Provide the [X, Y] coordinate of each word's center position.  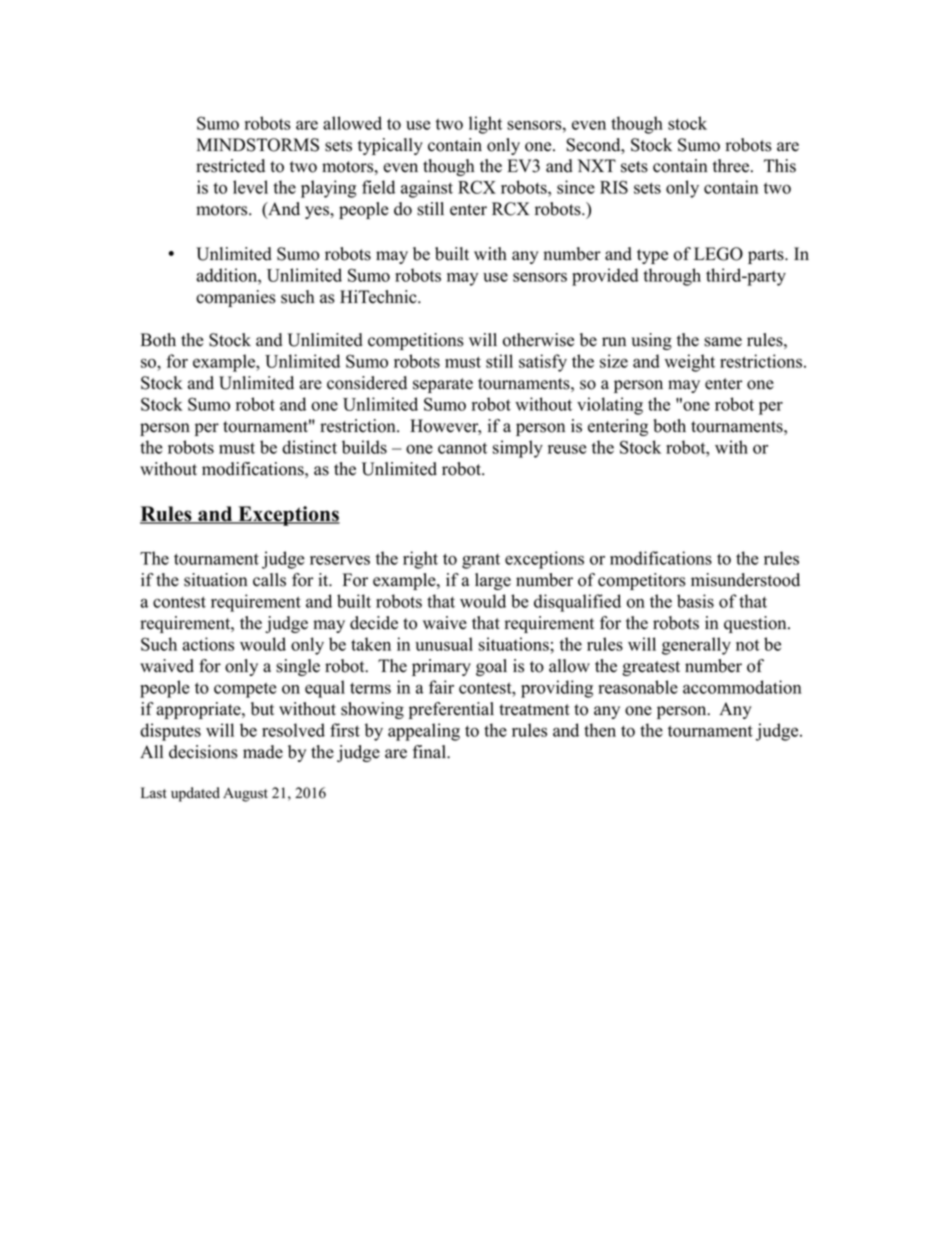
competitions [416, 341]
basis [695, 601]
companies [236, 298]
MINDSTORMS [258, 145]
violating [610, 406]
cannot [462, 448]
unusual [444, 644]
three [732, 166]
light [485, 125]
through [672, 277]
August [245, 794]
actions [208, 644]
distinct [309, 447]
